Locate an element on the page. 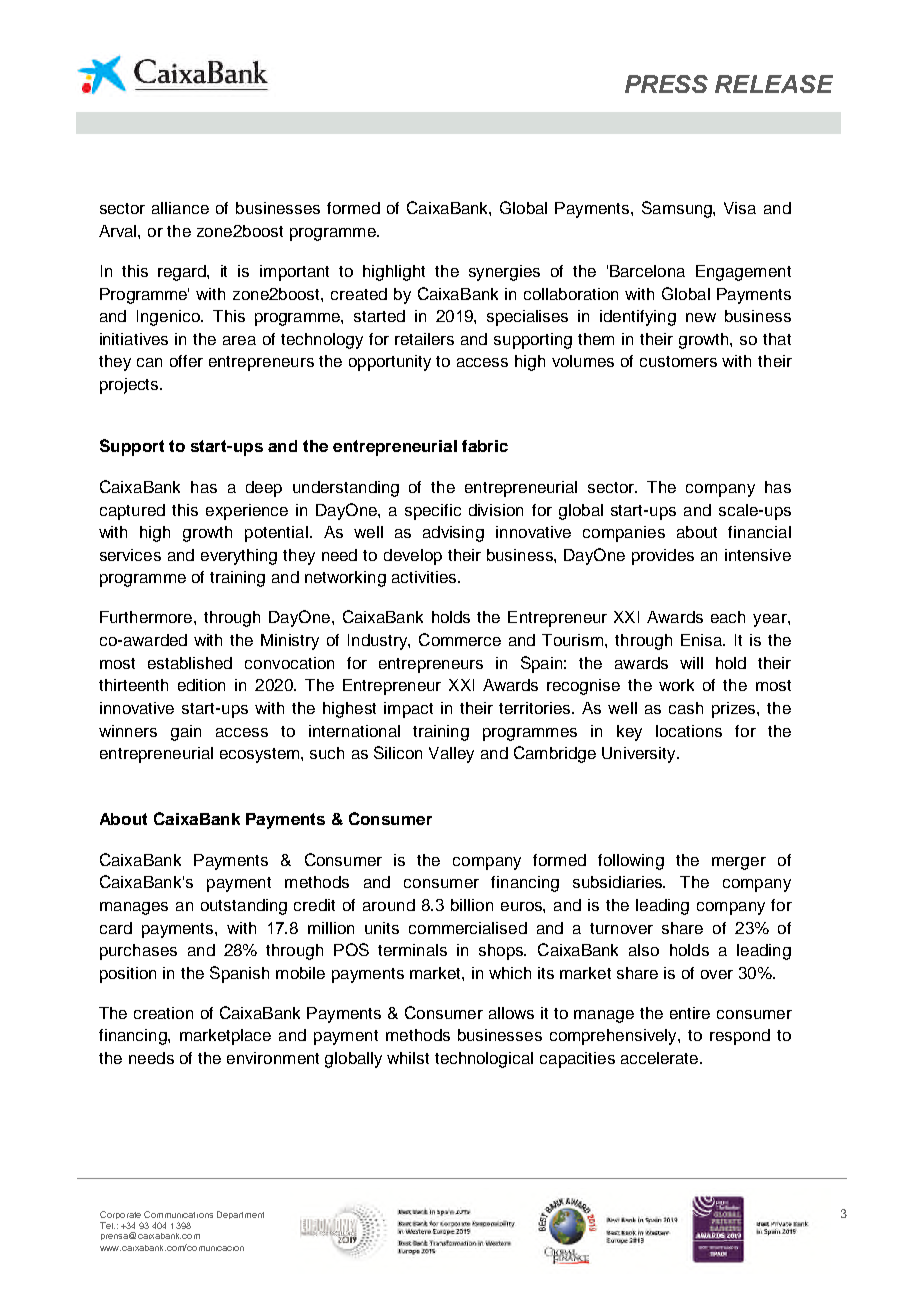 The height and width of the document is (1308, 924). Communications is located at coordinates (178, 1214).
